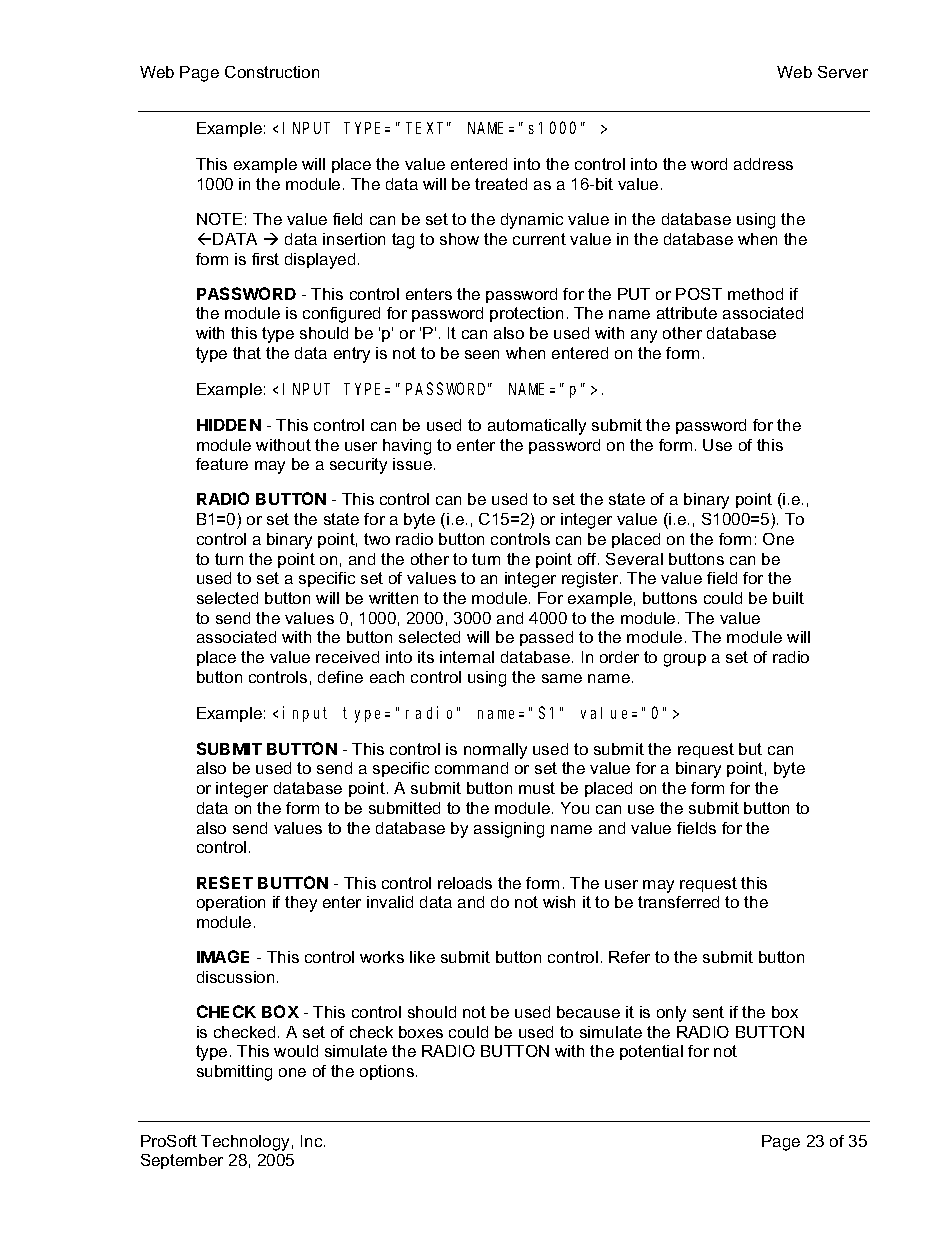  What do you see at coordinates (501, 184) in the screenshot?
I see `treated` at bounding box center [501, 184].
